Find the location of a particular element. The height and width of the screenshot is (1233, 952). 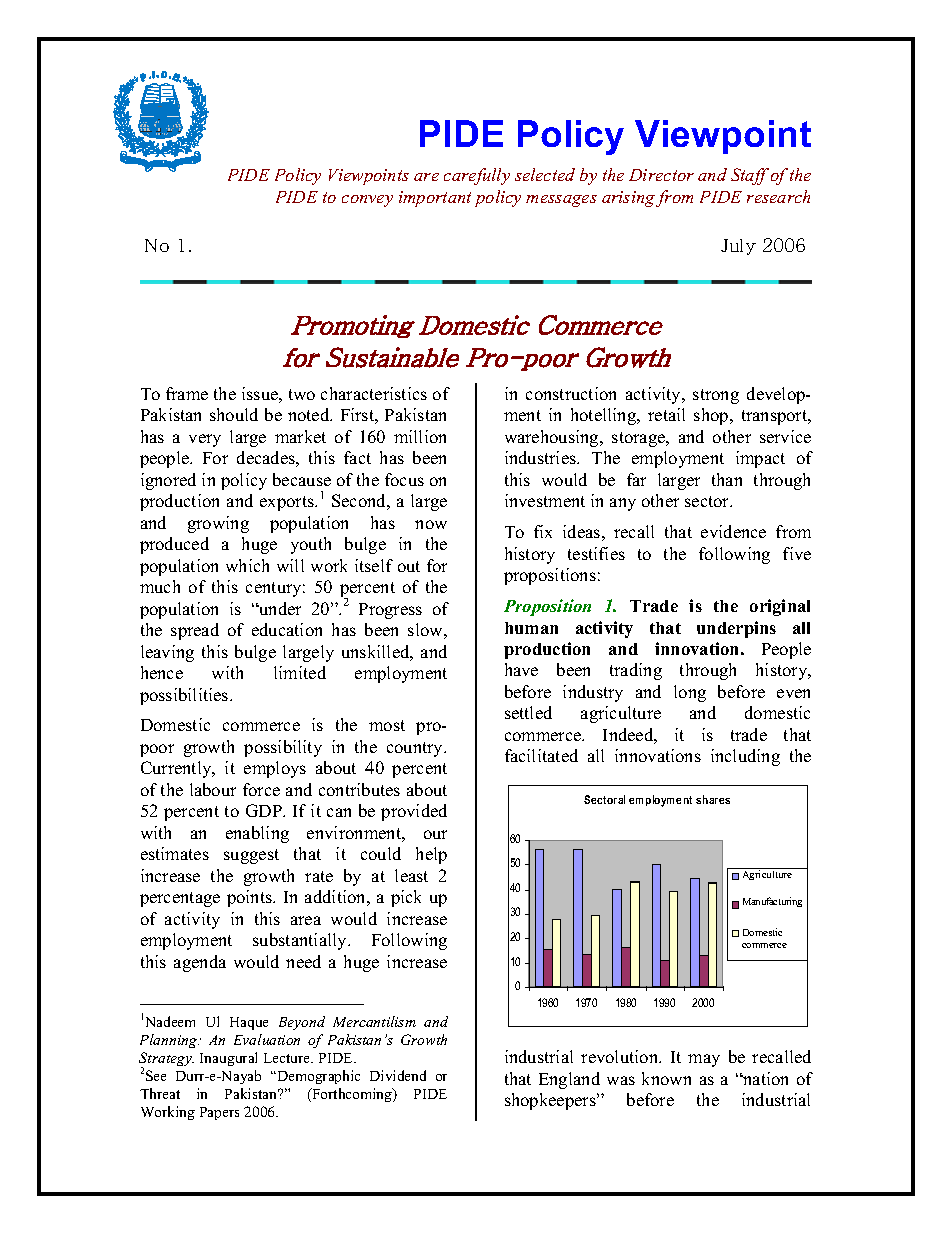

carefully is located at coordinates (477, 176).
